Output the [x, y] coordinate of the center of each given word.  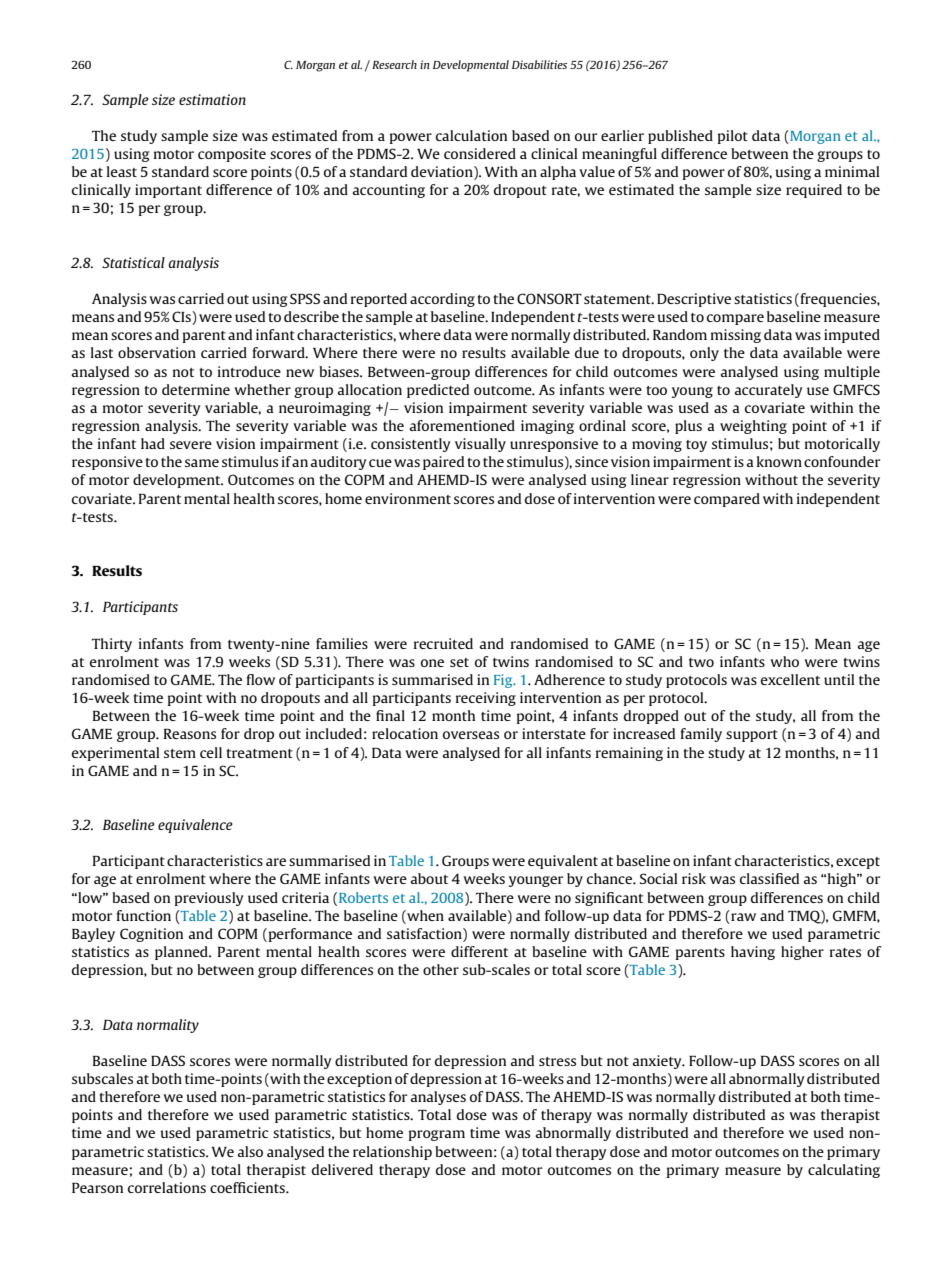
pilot [733, 137]
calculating [844, 1171]
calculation [471, 135]
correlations [167, 1187]
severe [191, 445]
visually [480, 445]
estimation [212, 99]
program [437, 1135]
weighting [753, 427]
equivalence [195, 826]
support [752, 736]
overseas [471, 735]
